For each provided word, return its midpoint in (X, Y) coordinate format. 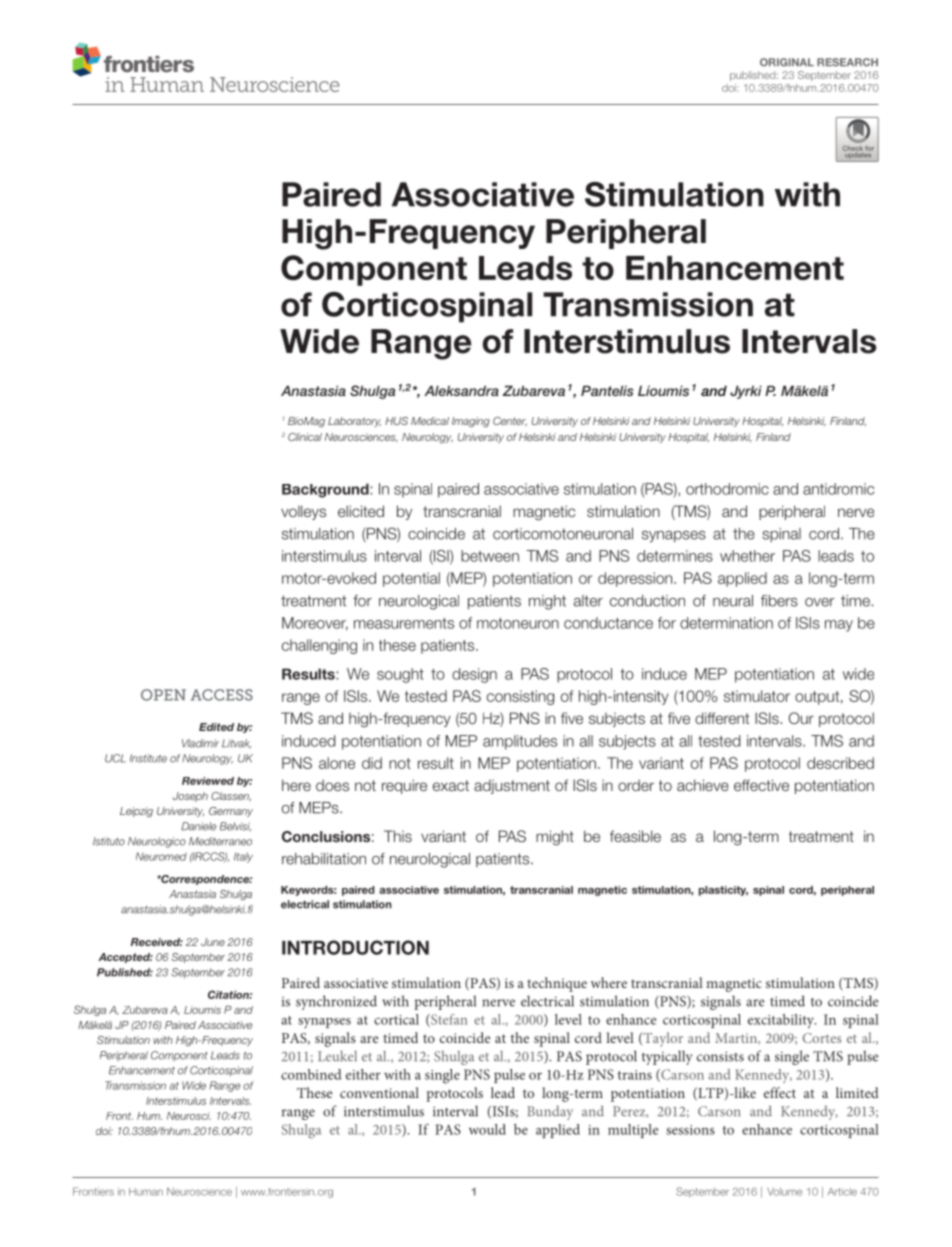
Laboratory (354, 422)
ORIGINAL (787, 62)
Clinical (305, 437)
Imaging (471, 422)
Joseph (190, 797)
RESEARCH (847, 62)
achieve (703, 785)
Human (146, 1192)
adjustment (512, 787)
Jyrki (746, 392)
